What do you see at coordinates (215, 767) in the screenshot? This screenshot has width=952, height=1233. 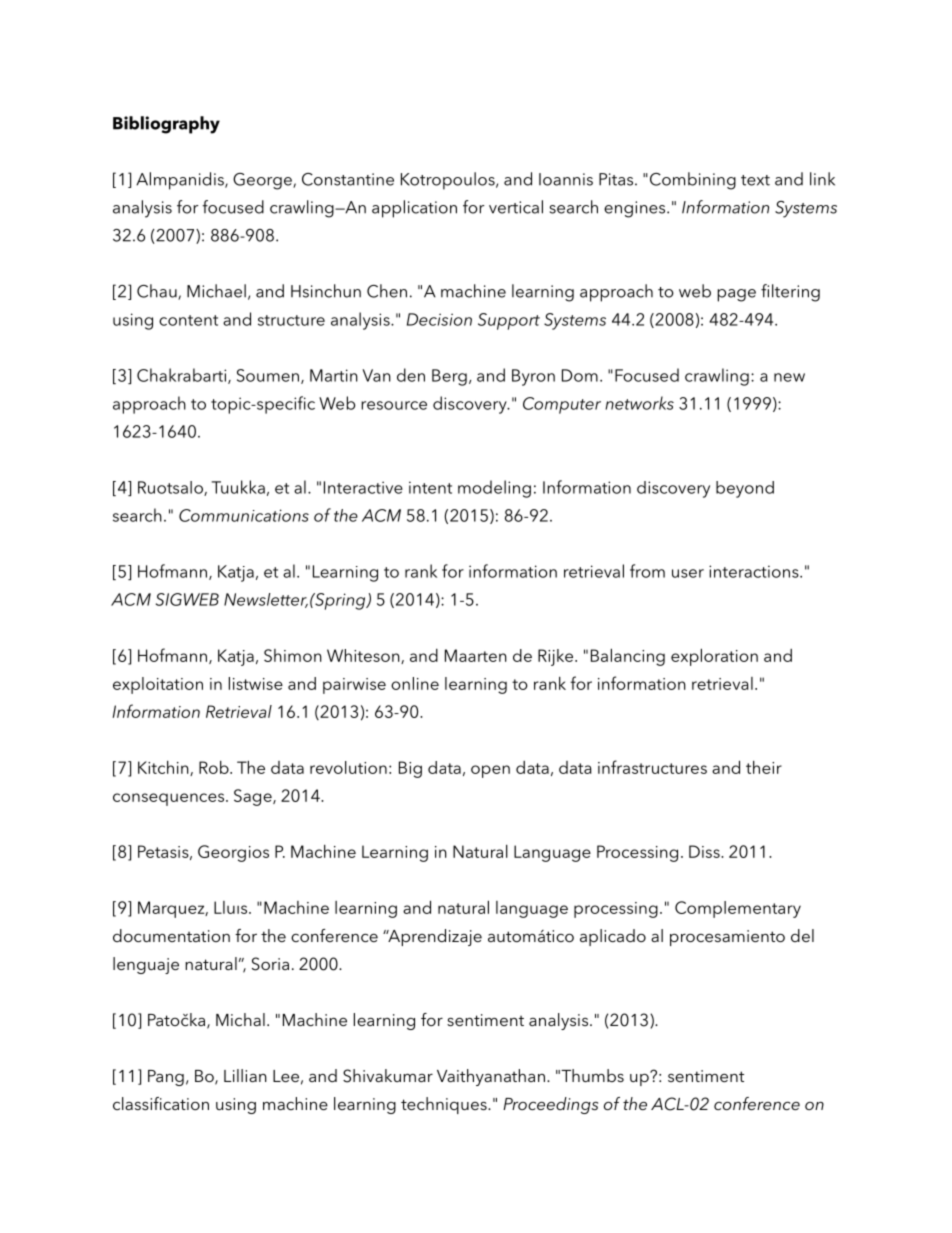 I see `Rob` at bounding box center [215, 767].
